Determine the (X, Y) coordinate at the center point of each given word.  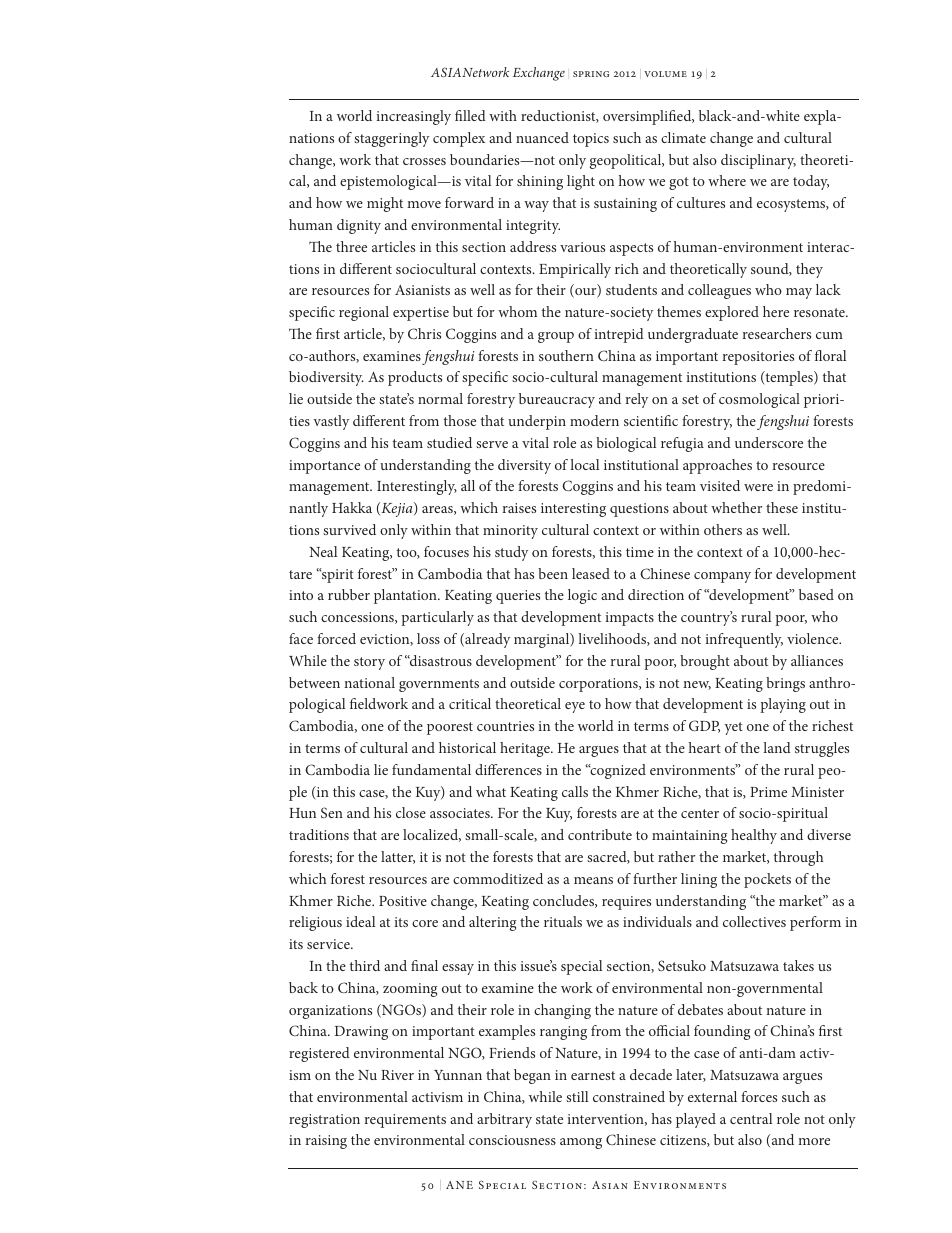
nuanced (542, 137)
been (553, 573)
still (577, 1096)
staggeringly (391, 139)
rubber (349, 594)
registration (324, 1121)
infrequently (744, 640)
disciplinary (758, 161)
